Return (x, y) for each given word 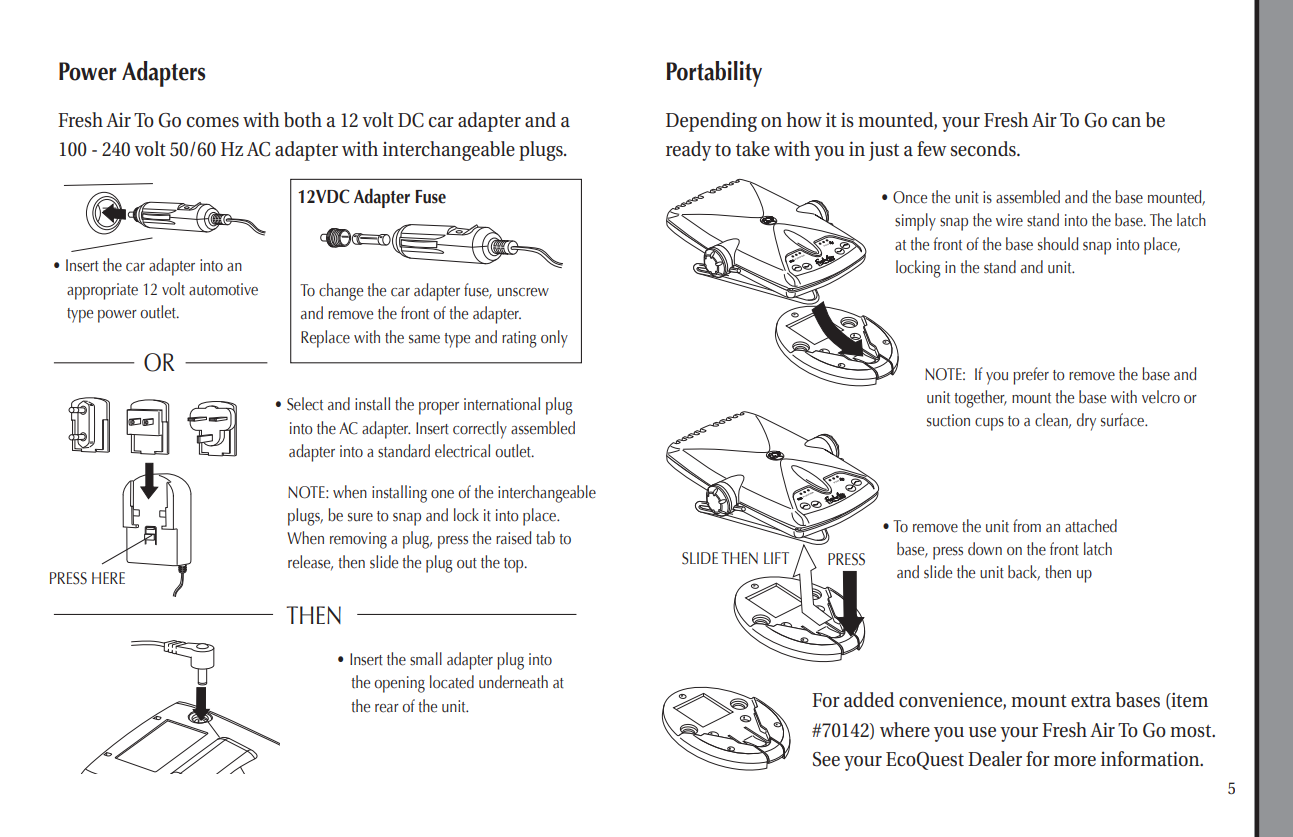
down (985, 549)
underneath (513, 682)
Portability (714, 74)
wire (1009, 220)
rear (387, 708)
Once (910, 197)
